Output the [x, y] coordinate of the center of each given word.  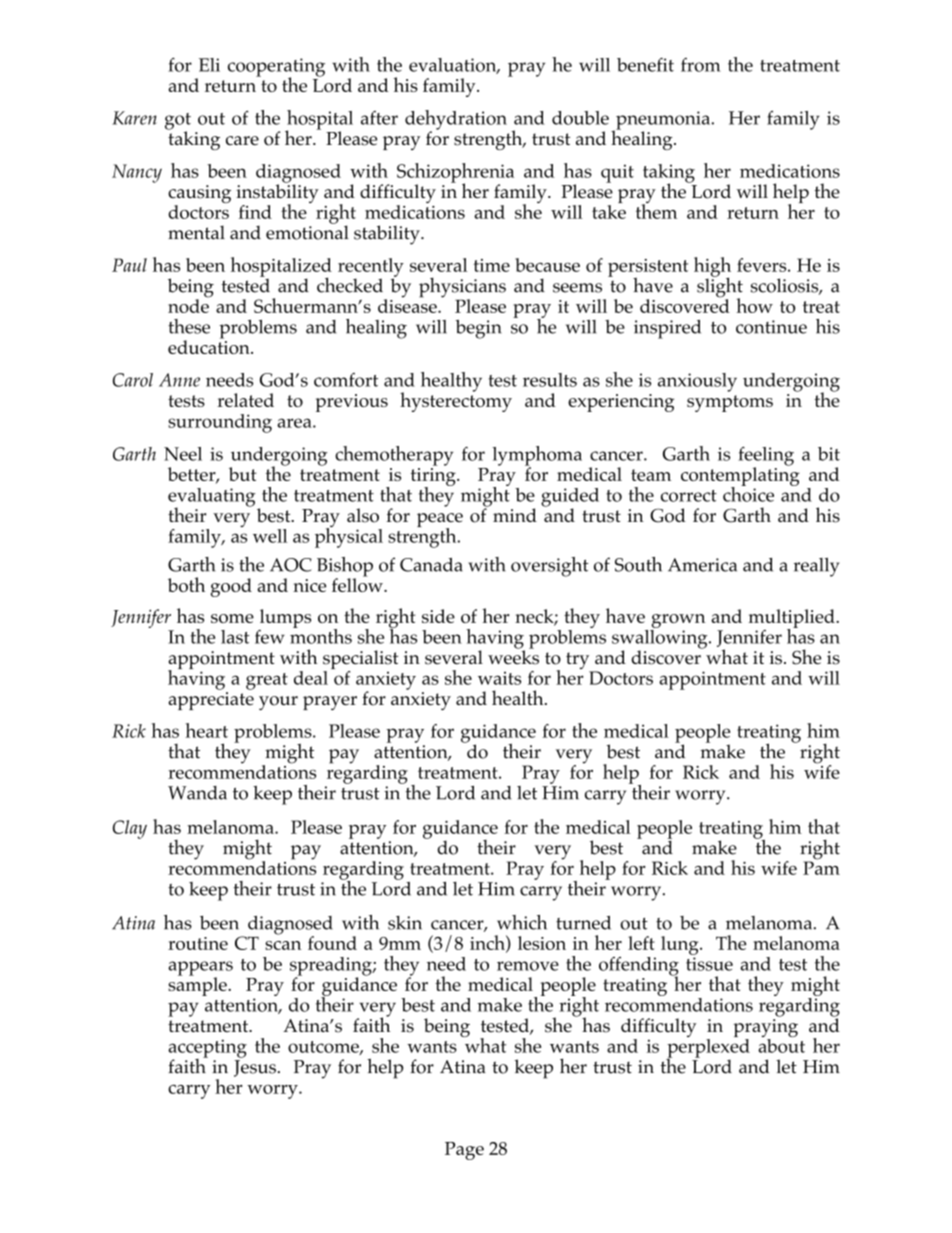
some [232, 618]
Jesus [255, 1068]
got [178, 122]
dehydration [456, 121]
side [438, 616]
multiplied [793, 619]
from [701, 65]
